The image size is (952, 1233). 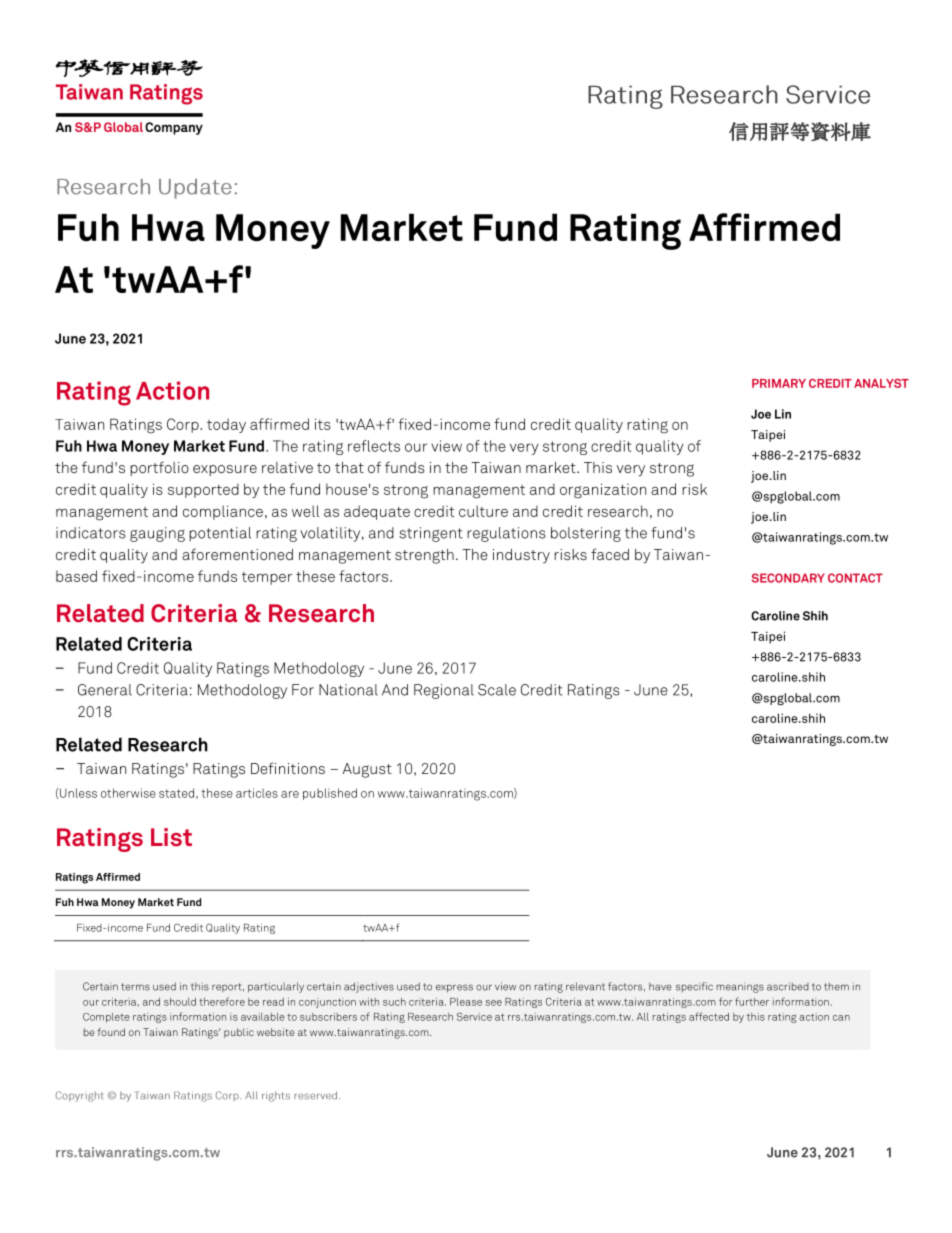 What do you see at coordinates (184, 425) in the screenshot?
I see `Corp` at bounding box center [184, 425].
